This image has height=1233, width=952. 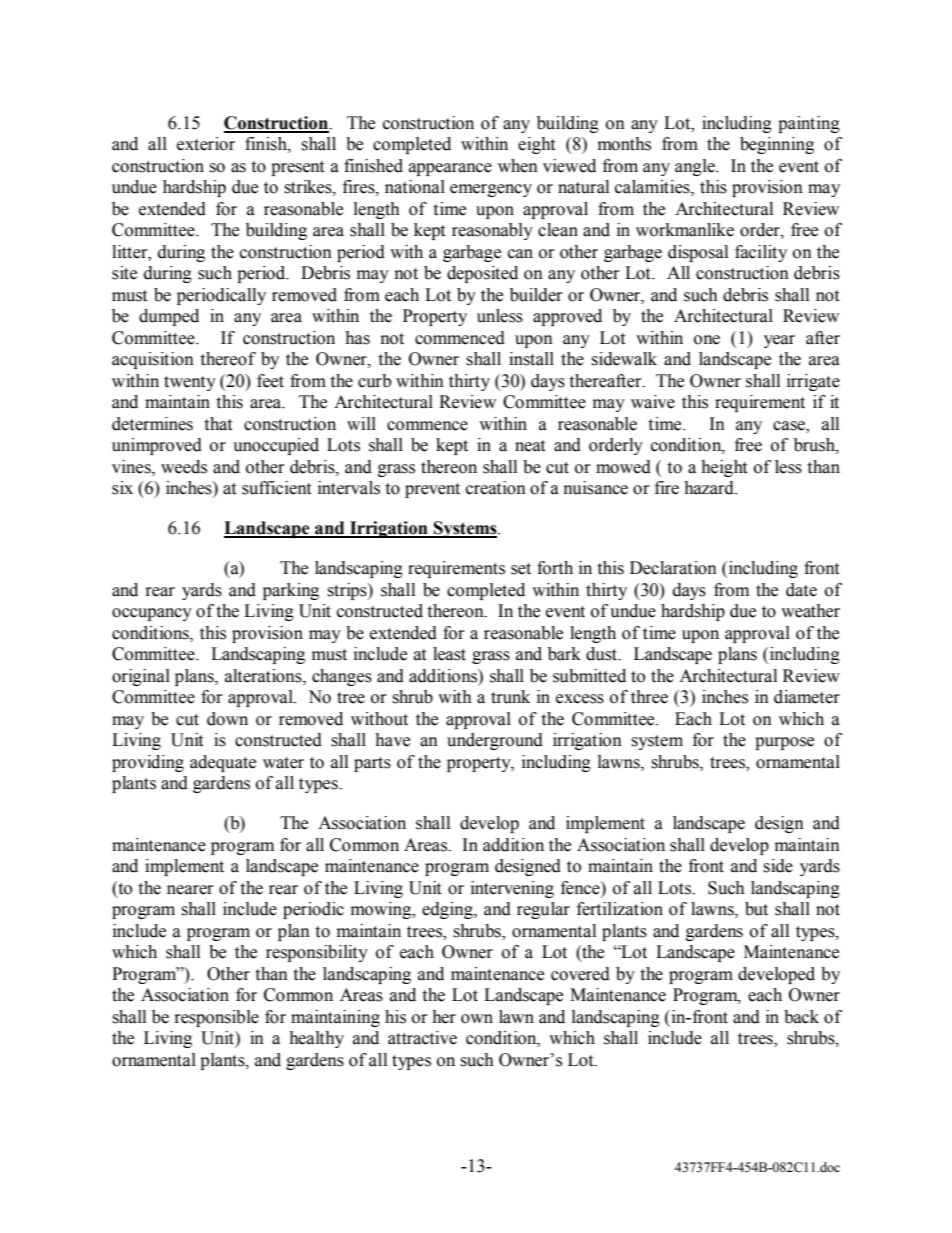 What do you see at coordinates (228, 359) in the image?
I see `thereof` at bounding box center [228, 359].
